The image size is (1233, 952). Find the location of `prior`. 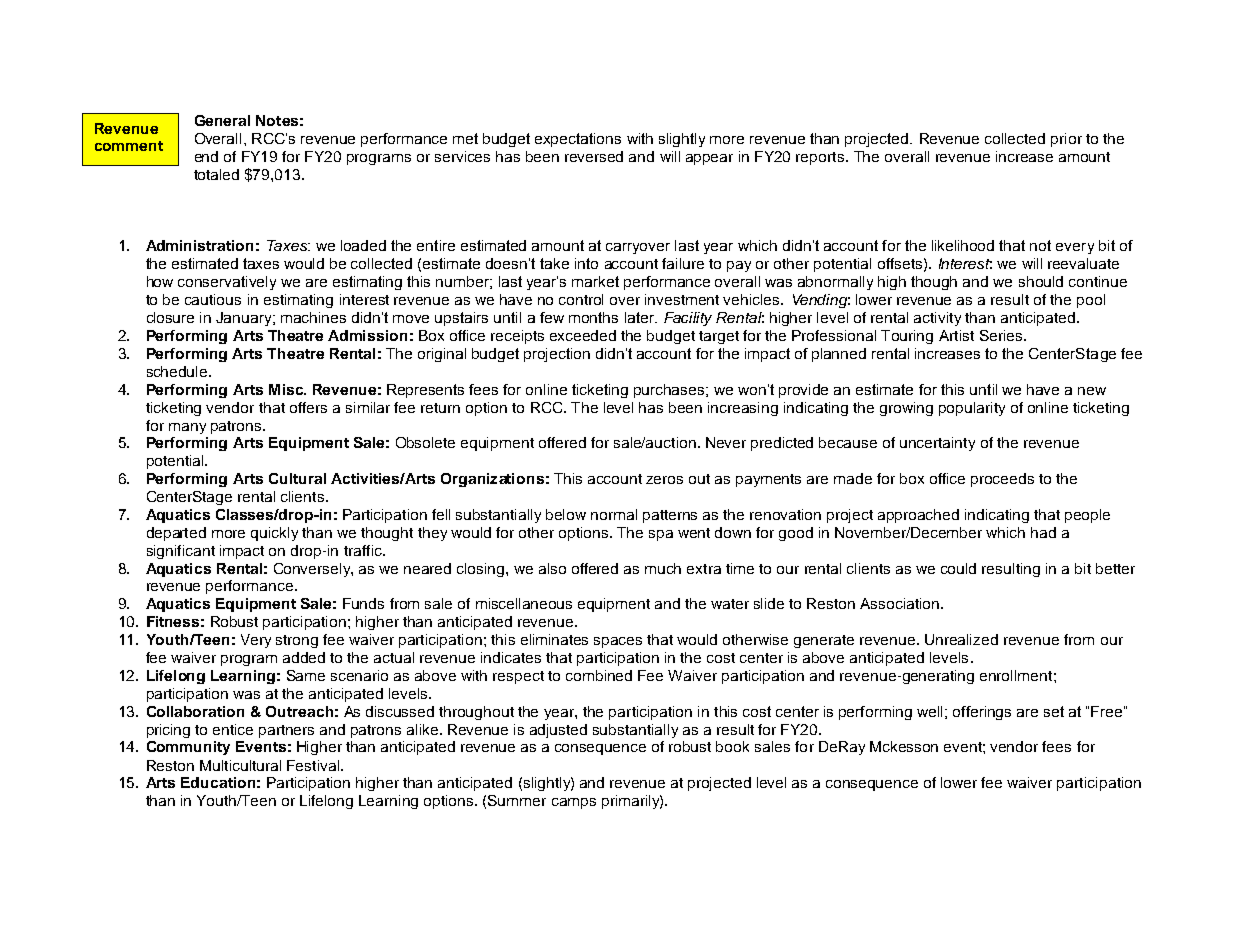

prior is located at coordinates (1066, 140).
